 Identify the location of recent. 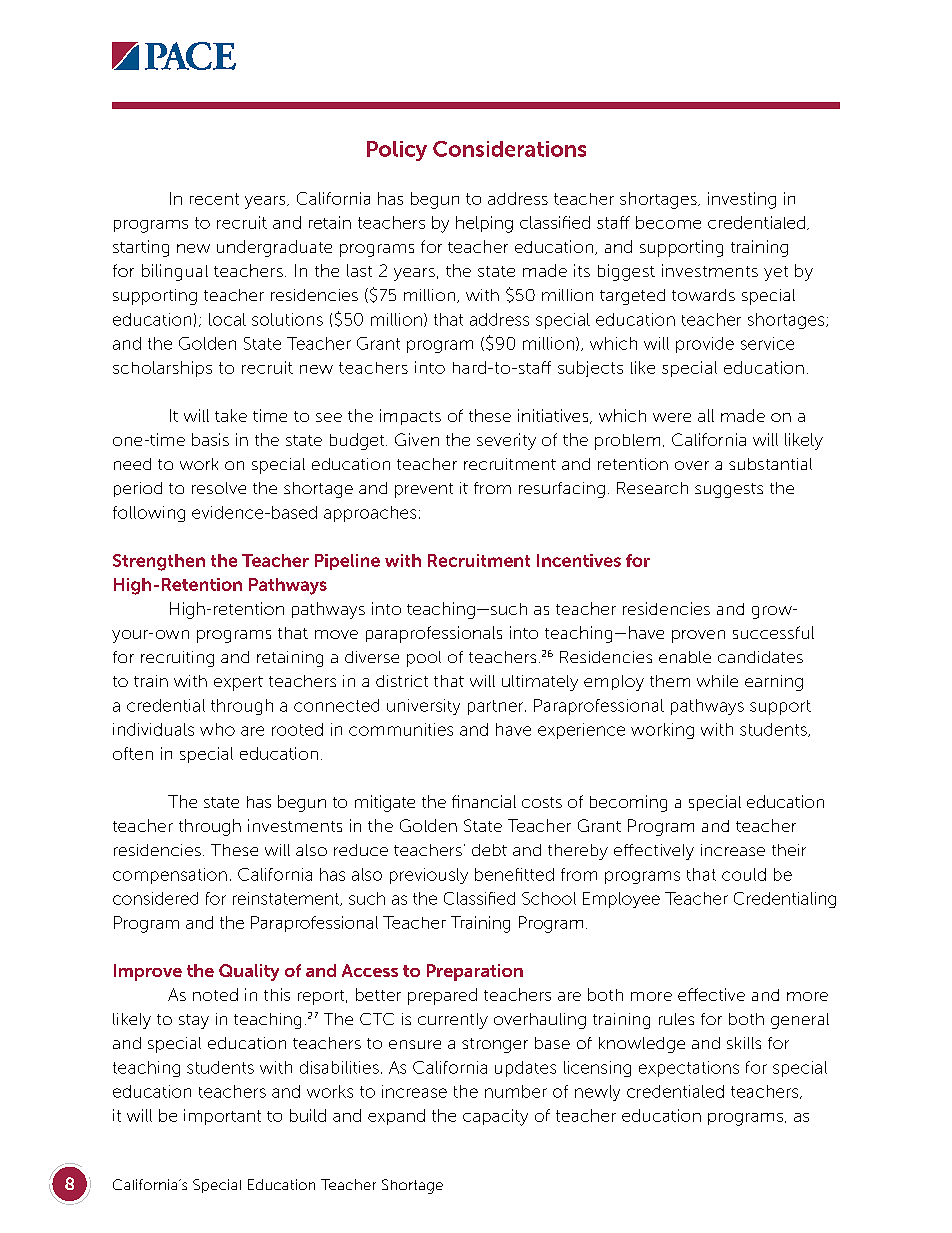
(214, 199).
